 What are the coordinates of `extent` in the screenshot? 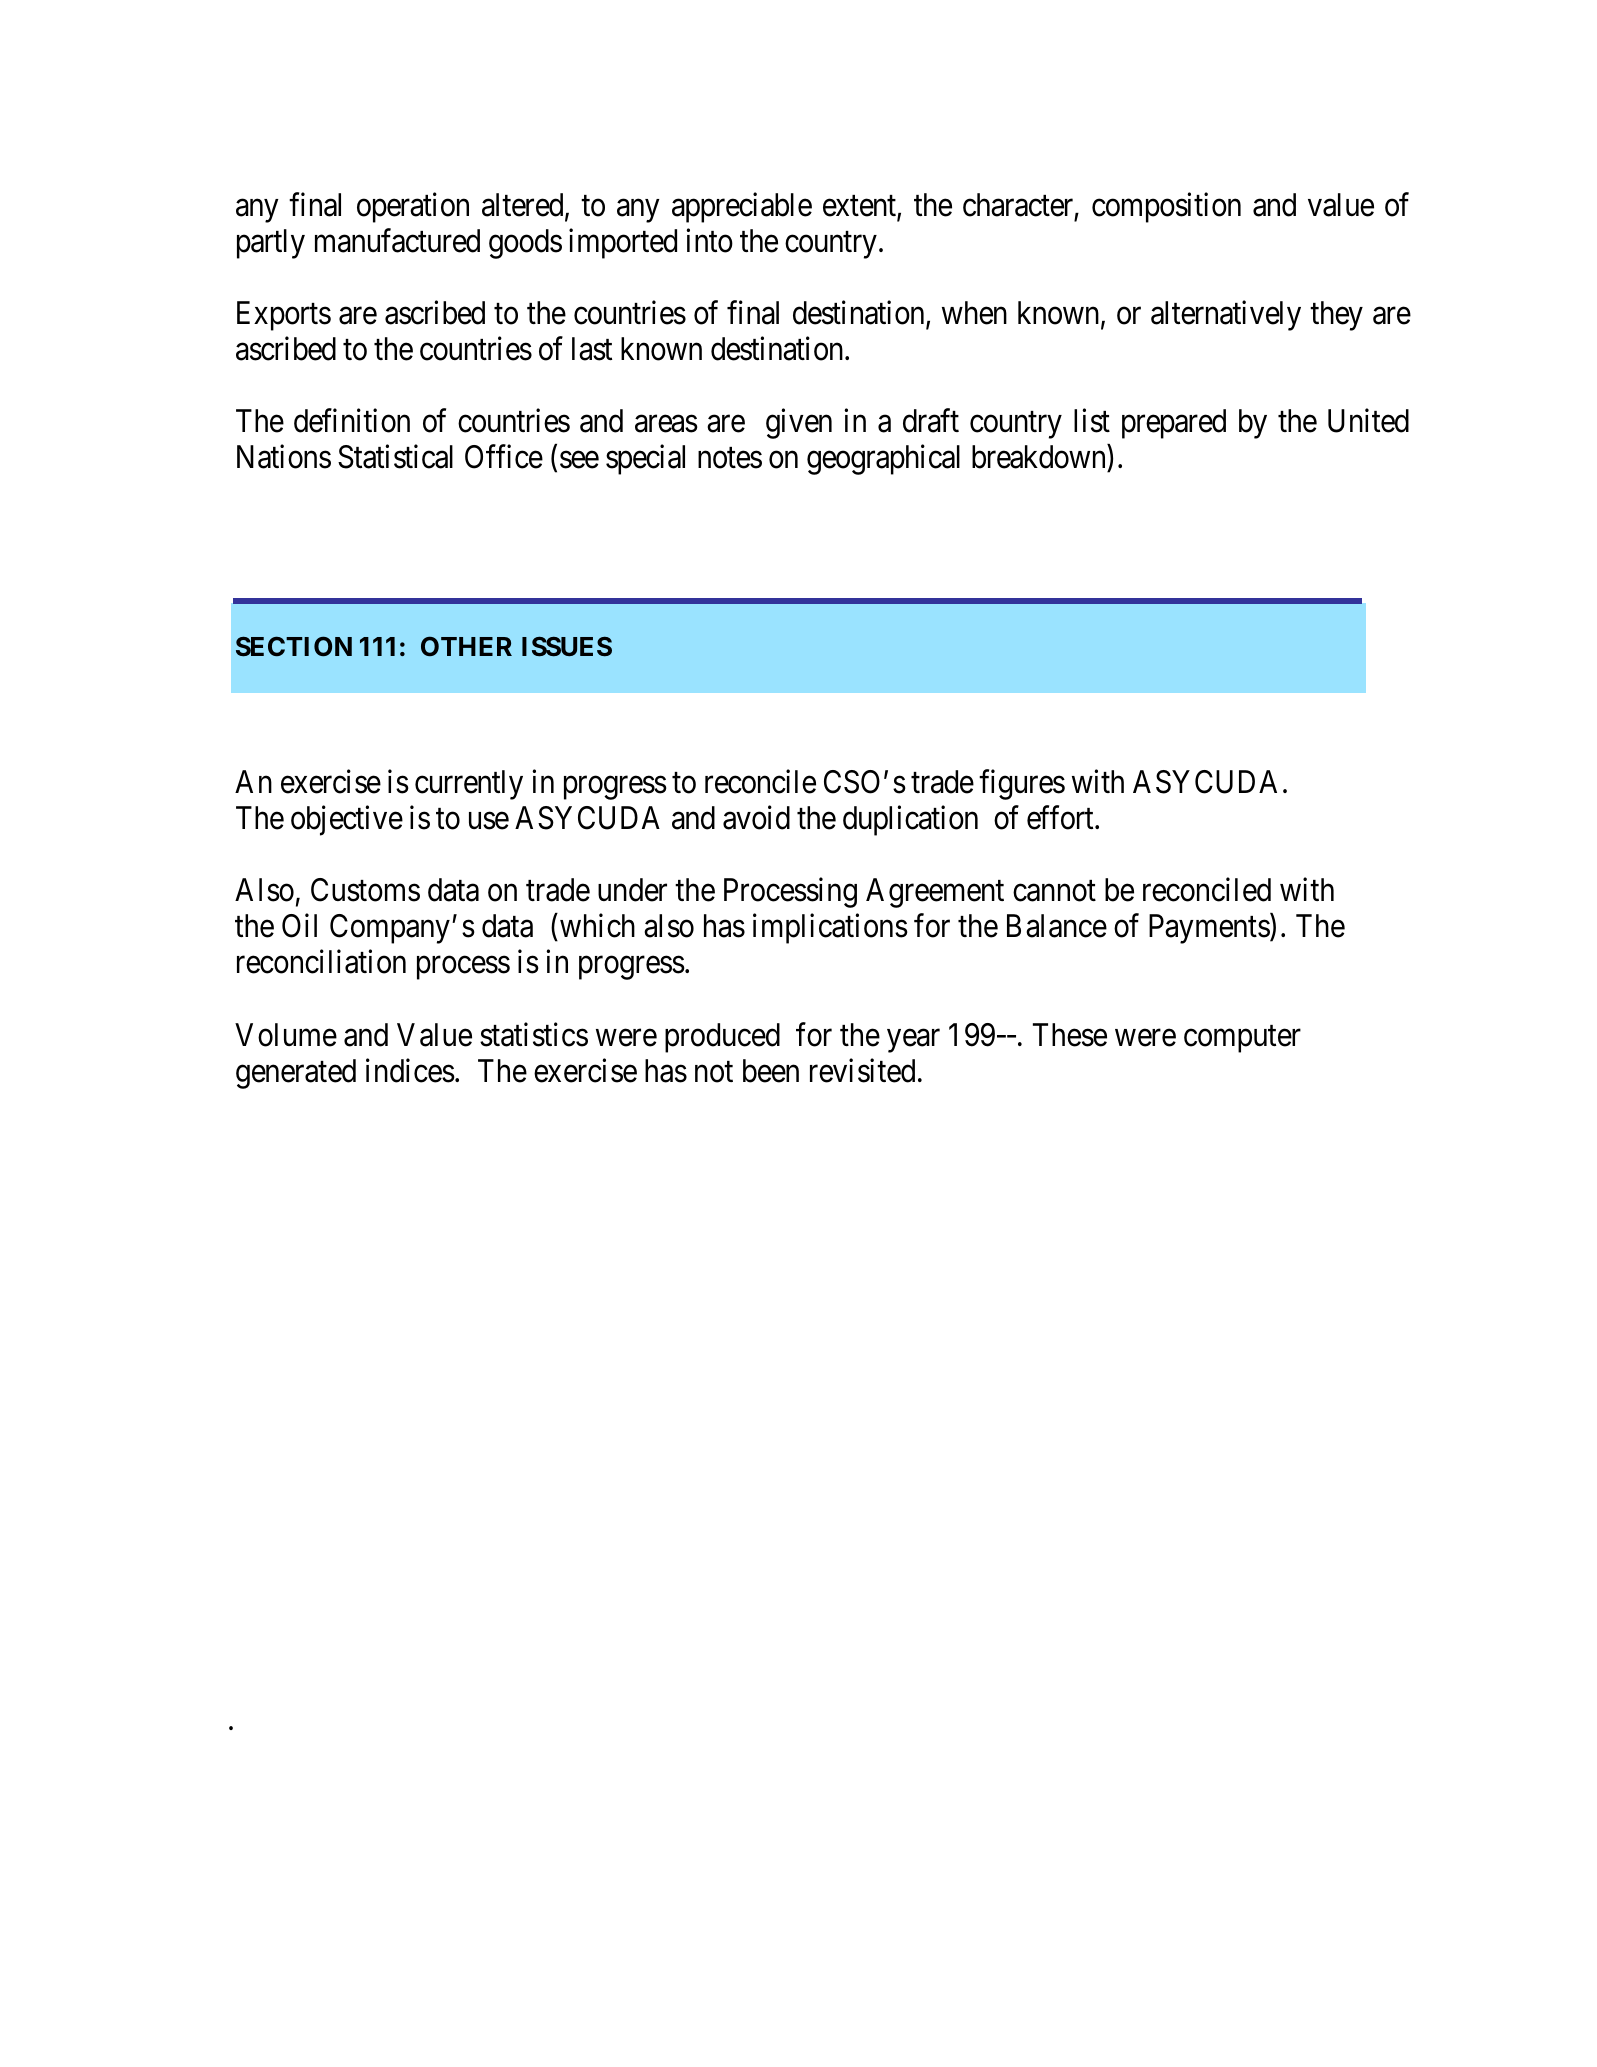 It's located at (860, 207).
